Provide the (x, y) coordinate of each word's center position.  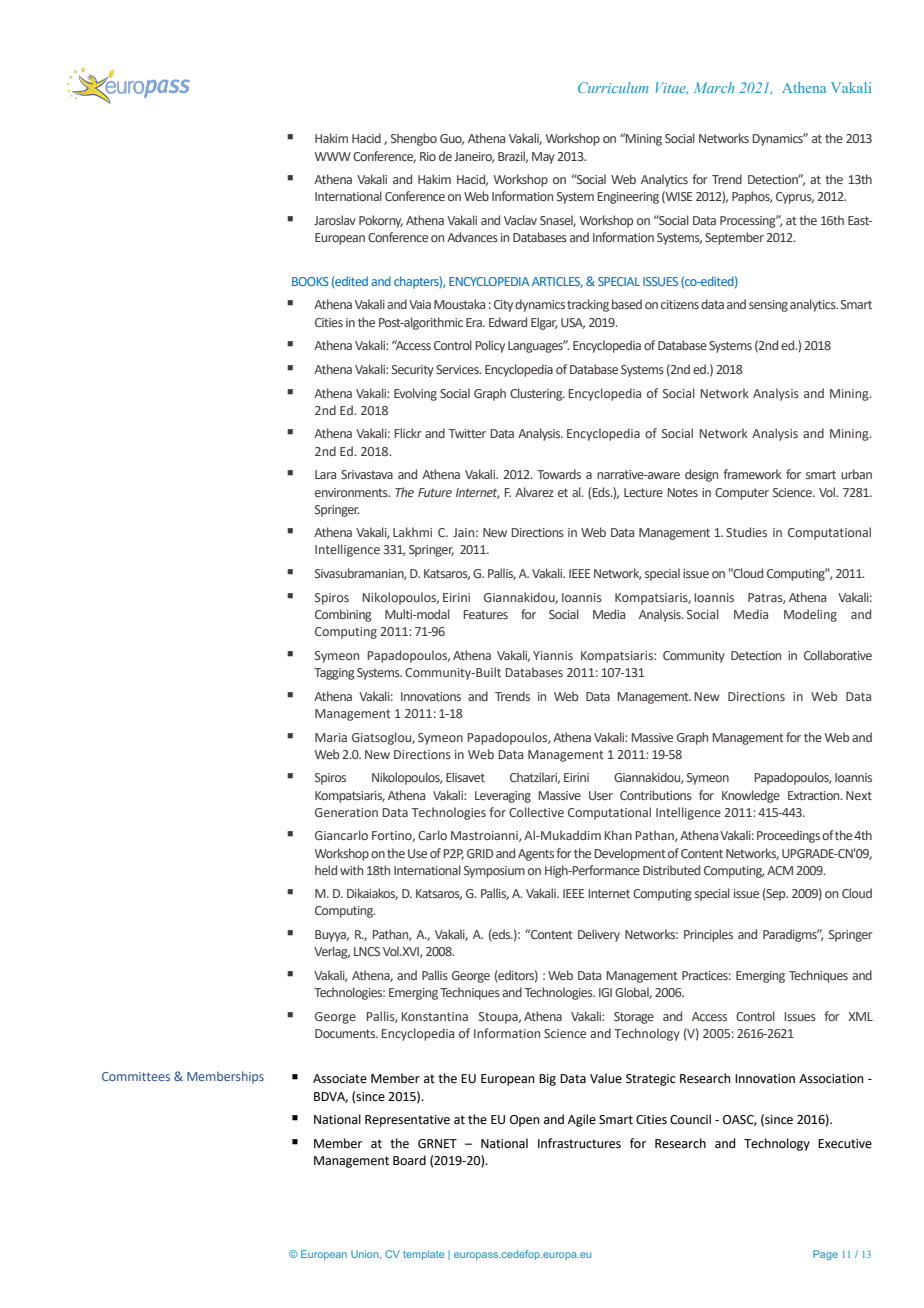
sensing (768, 306)
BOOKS (310, 281)
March (714, 87)
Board (409, 1160)
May (543, 158)
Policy (490, 346)
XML (860, 1016)
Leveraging (503, 797)
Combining (343, 615)
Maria (331, 737)
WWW (333, 156)
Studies (746, 532)
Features (485, 614)
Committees (136, 1076)
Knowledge (751, 796)
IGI (605, 992)
